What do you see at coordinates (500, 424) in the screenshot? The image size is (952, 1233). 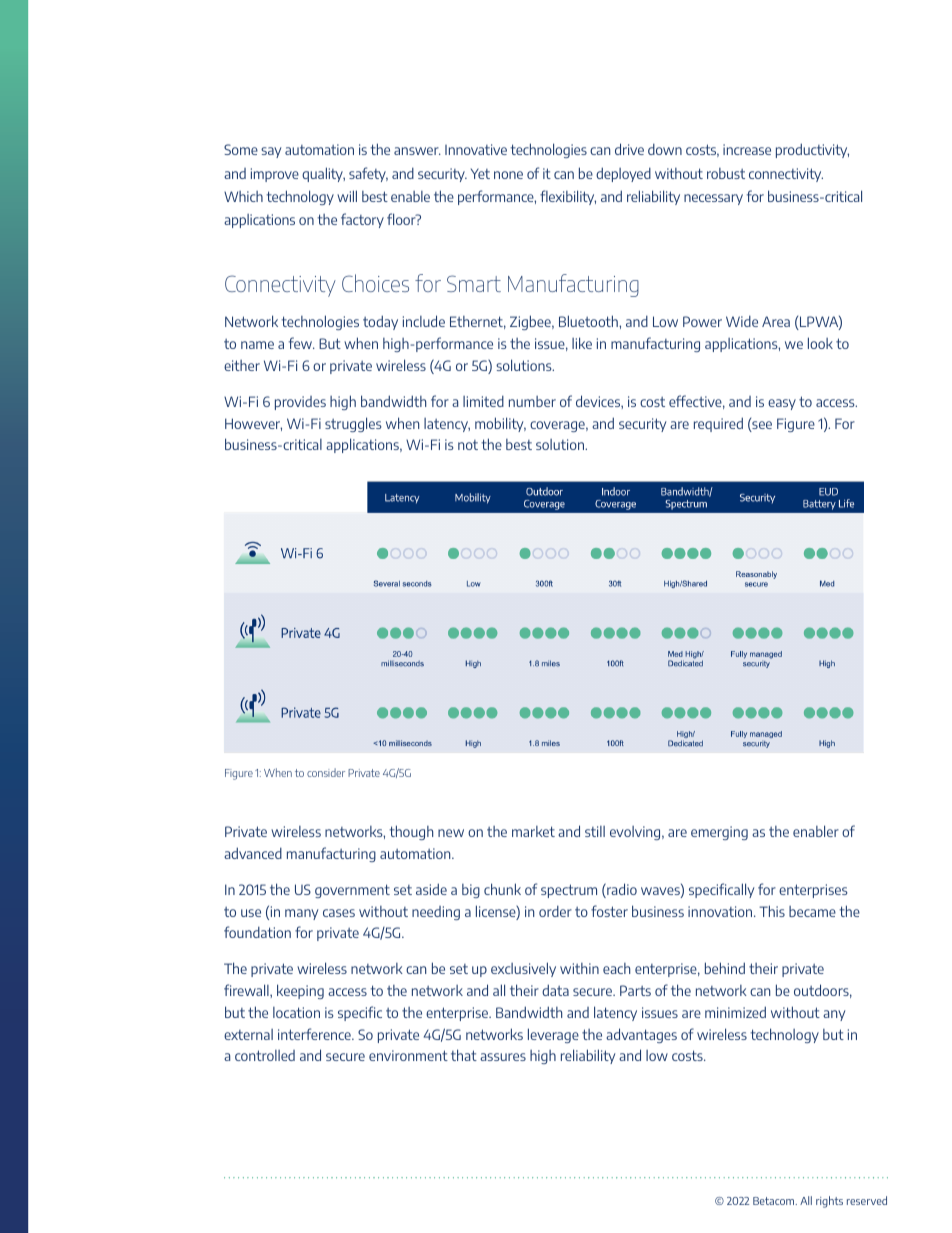 I see `mobility` at bounding box center [500, 424].
